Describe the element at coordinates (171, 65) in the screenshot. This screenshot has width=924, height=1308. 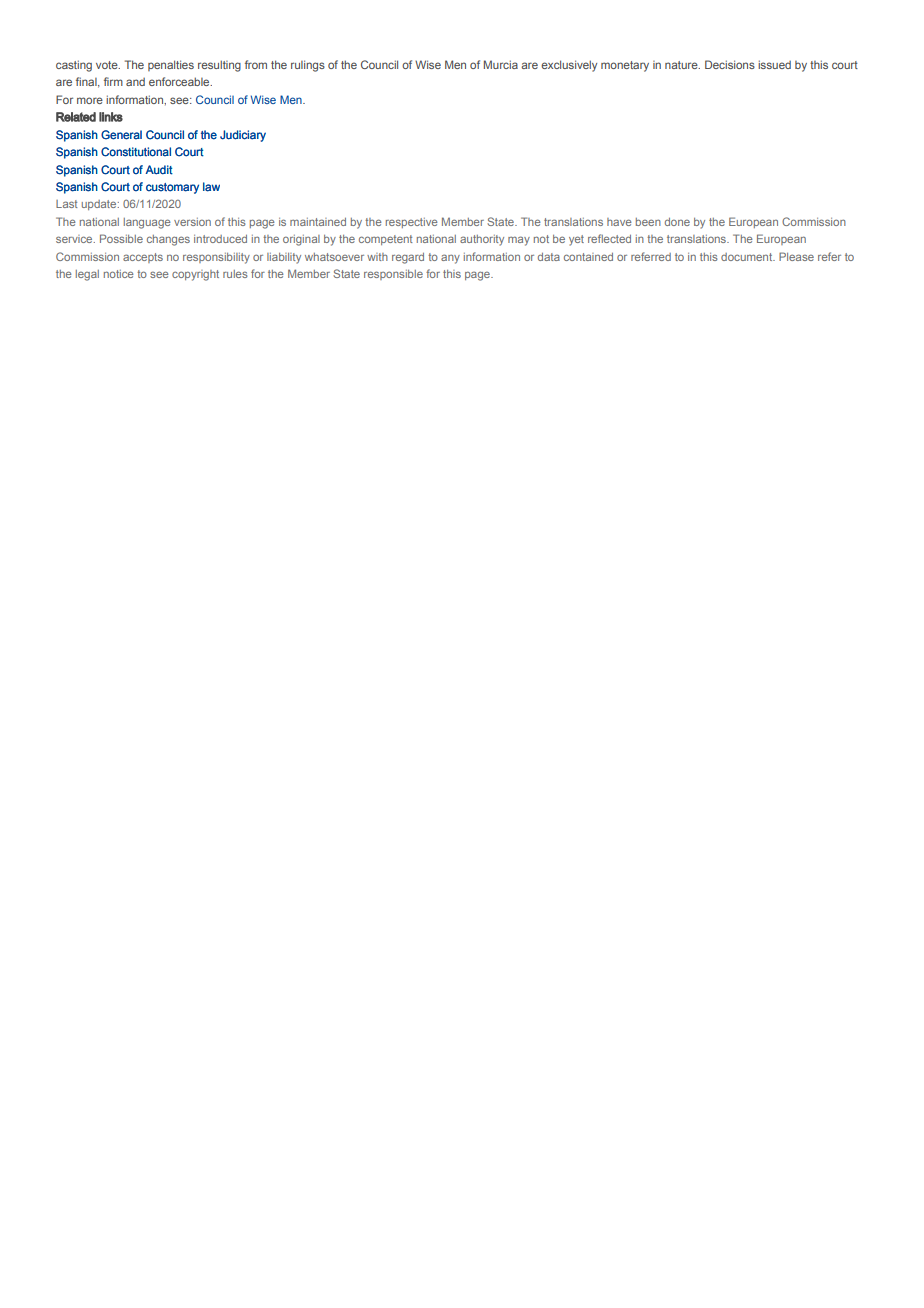
I see `penalties` at that location.
